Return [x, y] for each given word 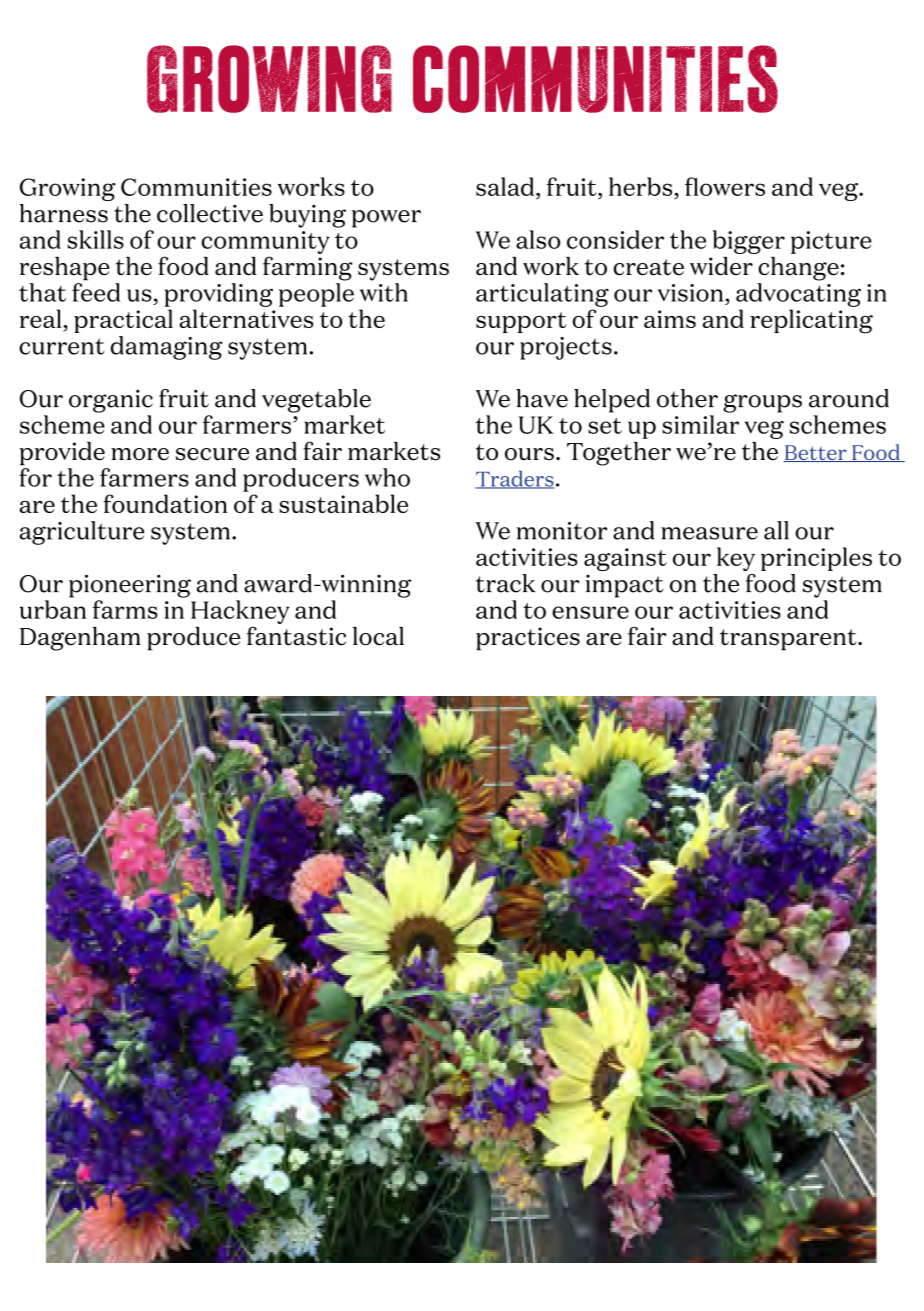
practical [123, 321]
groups [762, 403]
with [384, 292]
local [378, 636]
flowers [725, 186]
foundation [165, 503]
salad [506, 186]
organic [111, 401]
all [776, 530]
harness [64, 213]
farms [125, 609]
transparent [789, 640]
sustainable [343, 503]
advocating [798, 295]
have [542, 398]
